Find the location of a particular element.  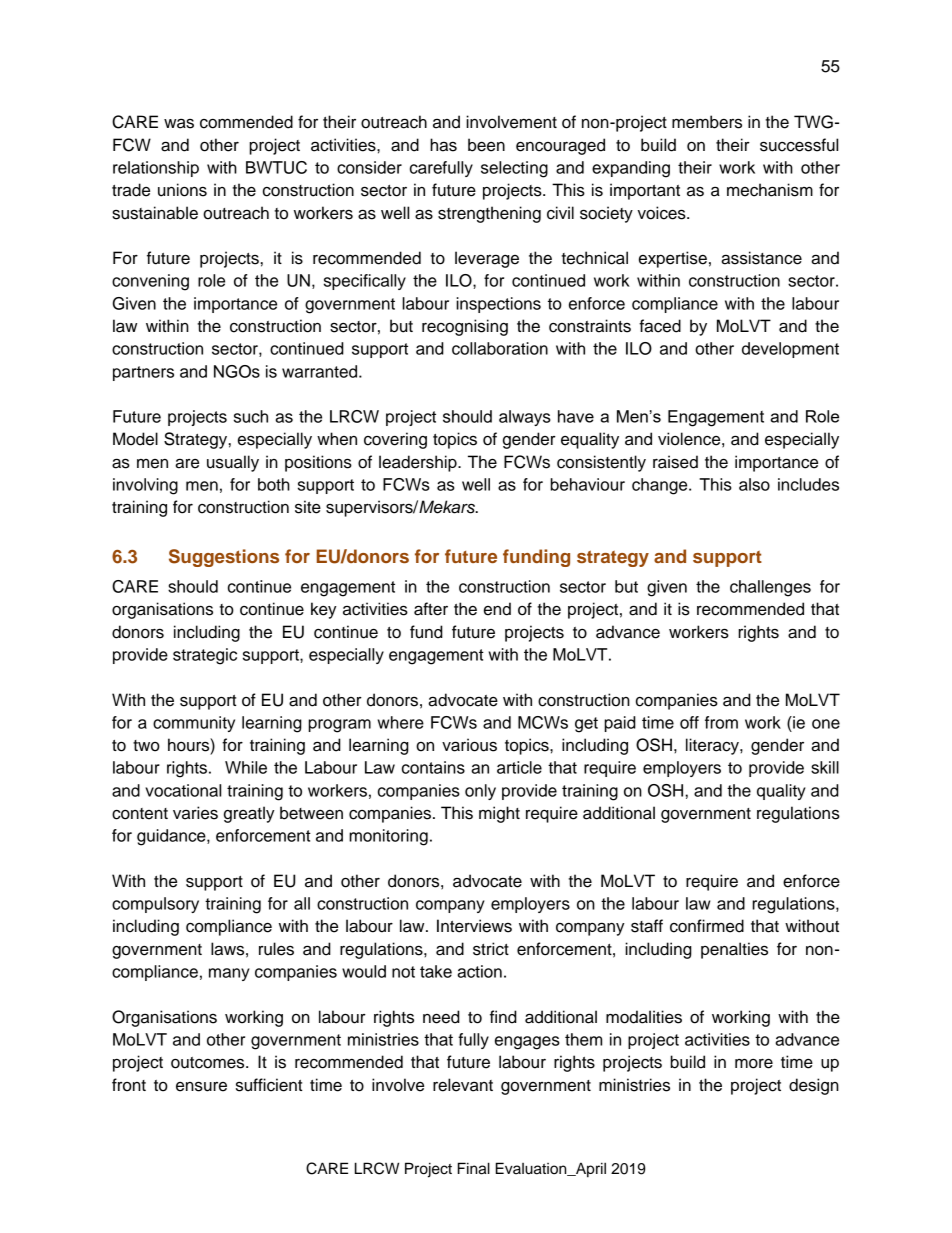

members is located at coordinates (707, 122).
